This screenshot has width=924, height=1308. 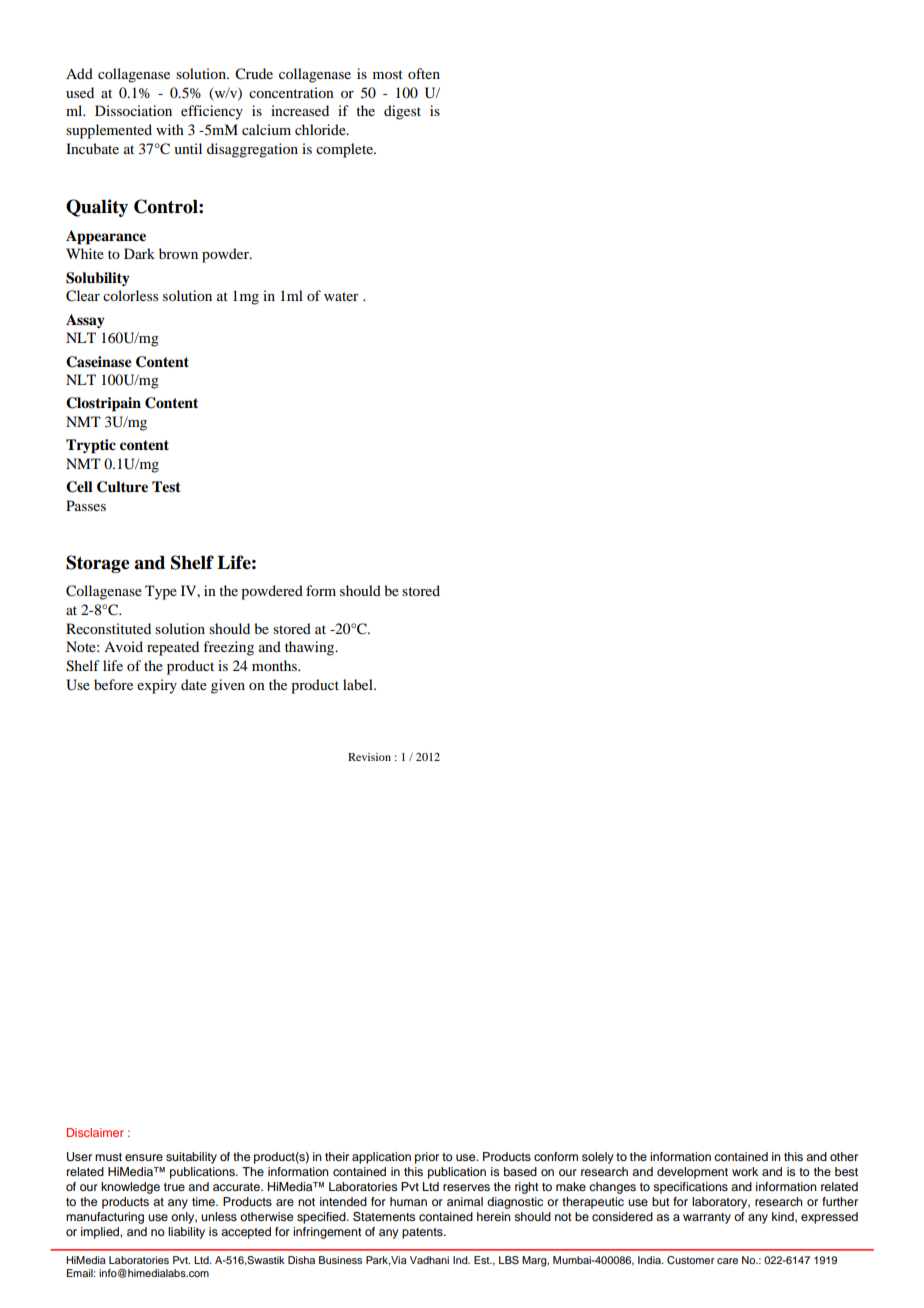 I want to click on digest, so click(x=402, y=112).
